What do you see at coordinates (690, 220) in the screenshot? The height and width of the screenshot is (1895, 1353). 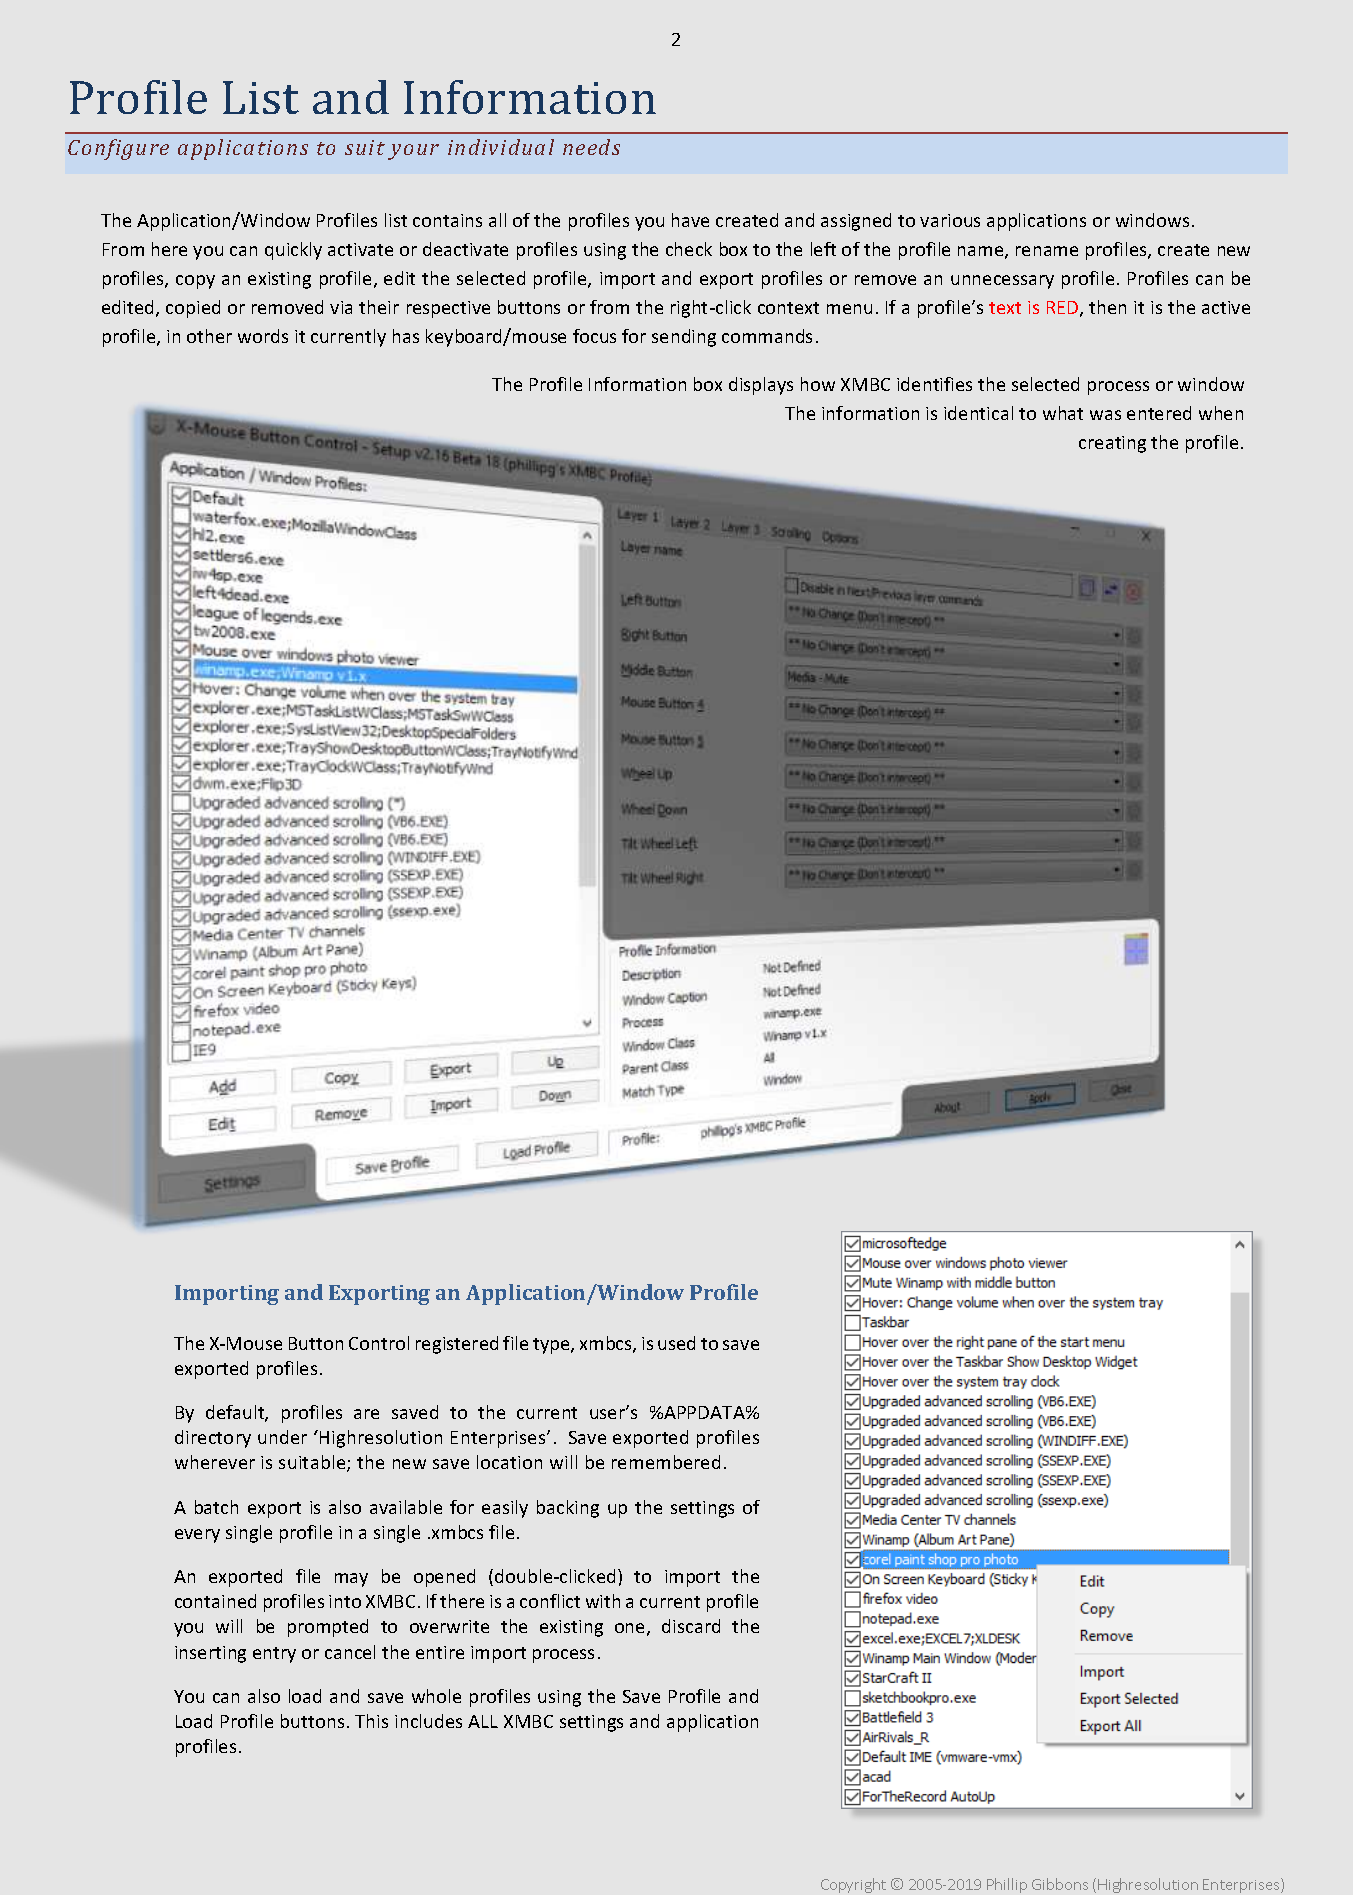 I see `have` at bounding box center [690, 220].
